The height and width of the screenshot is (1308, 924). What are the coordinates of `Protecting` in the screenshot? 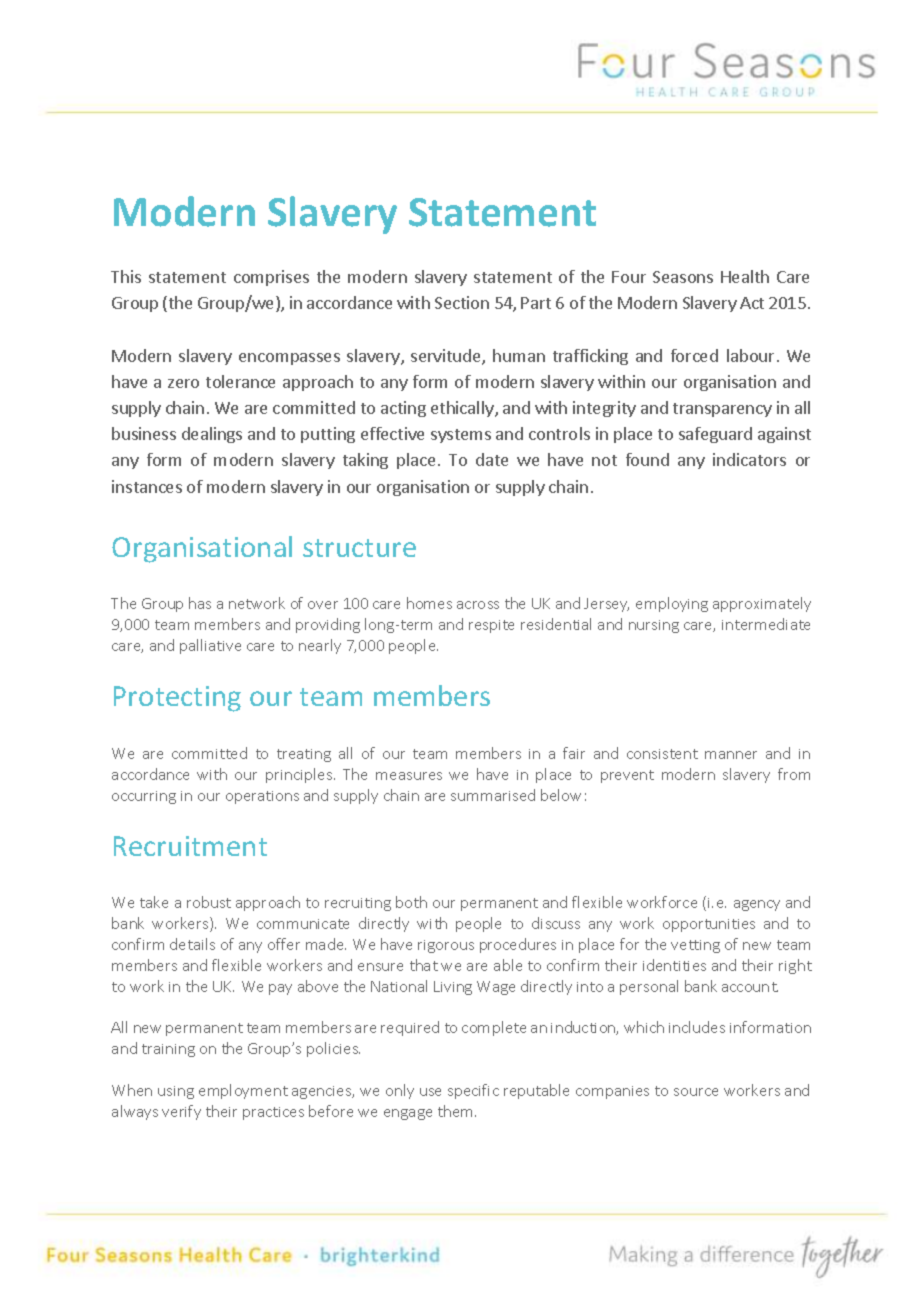 It's located at (177, 699).
